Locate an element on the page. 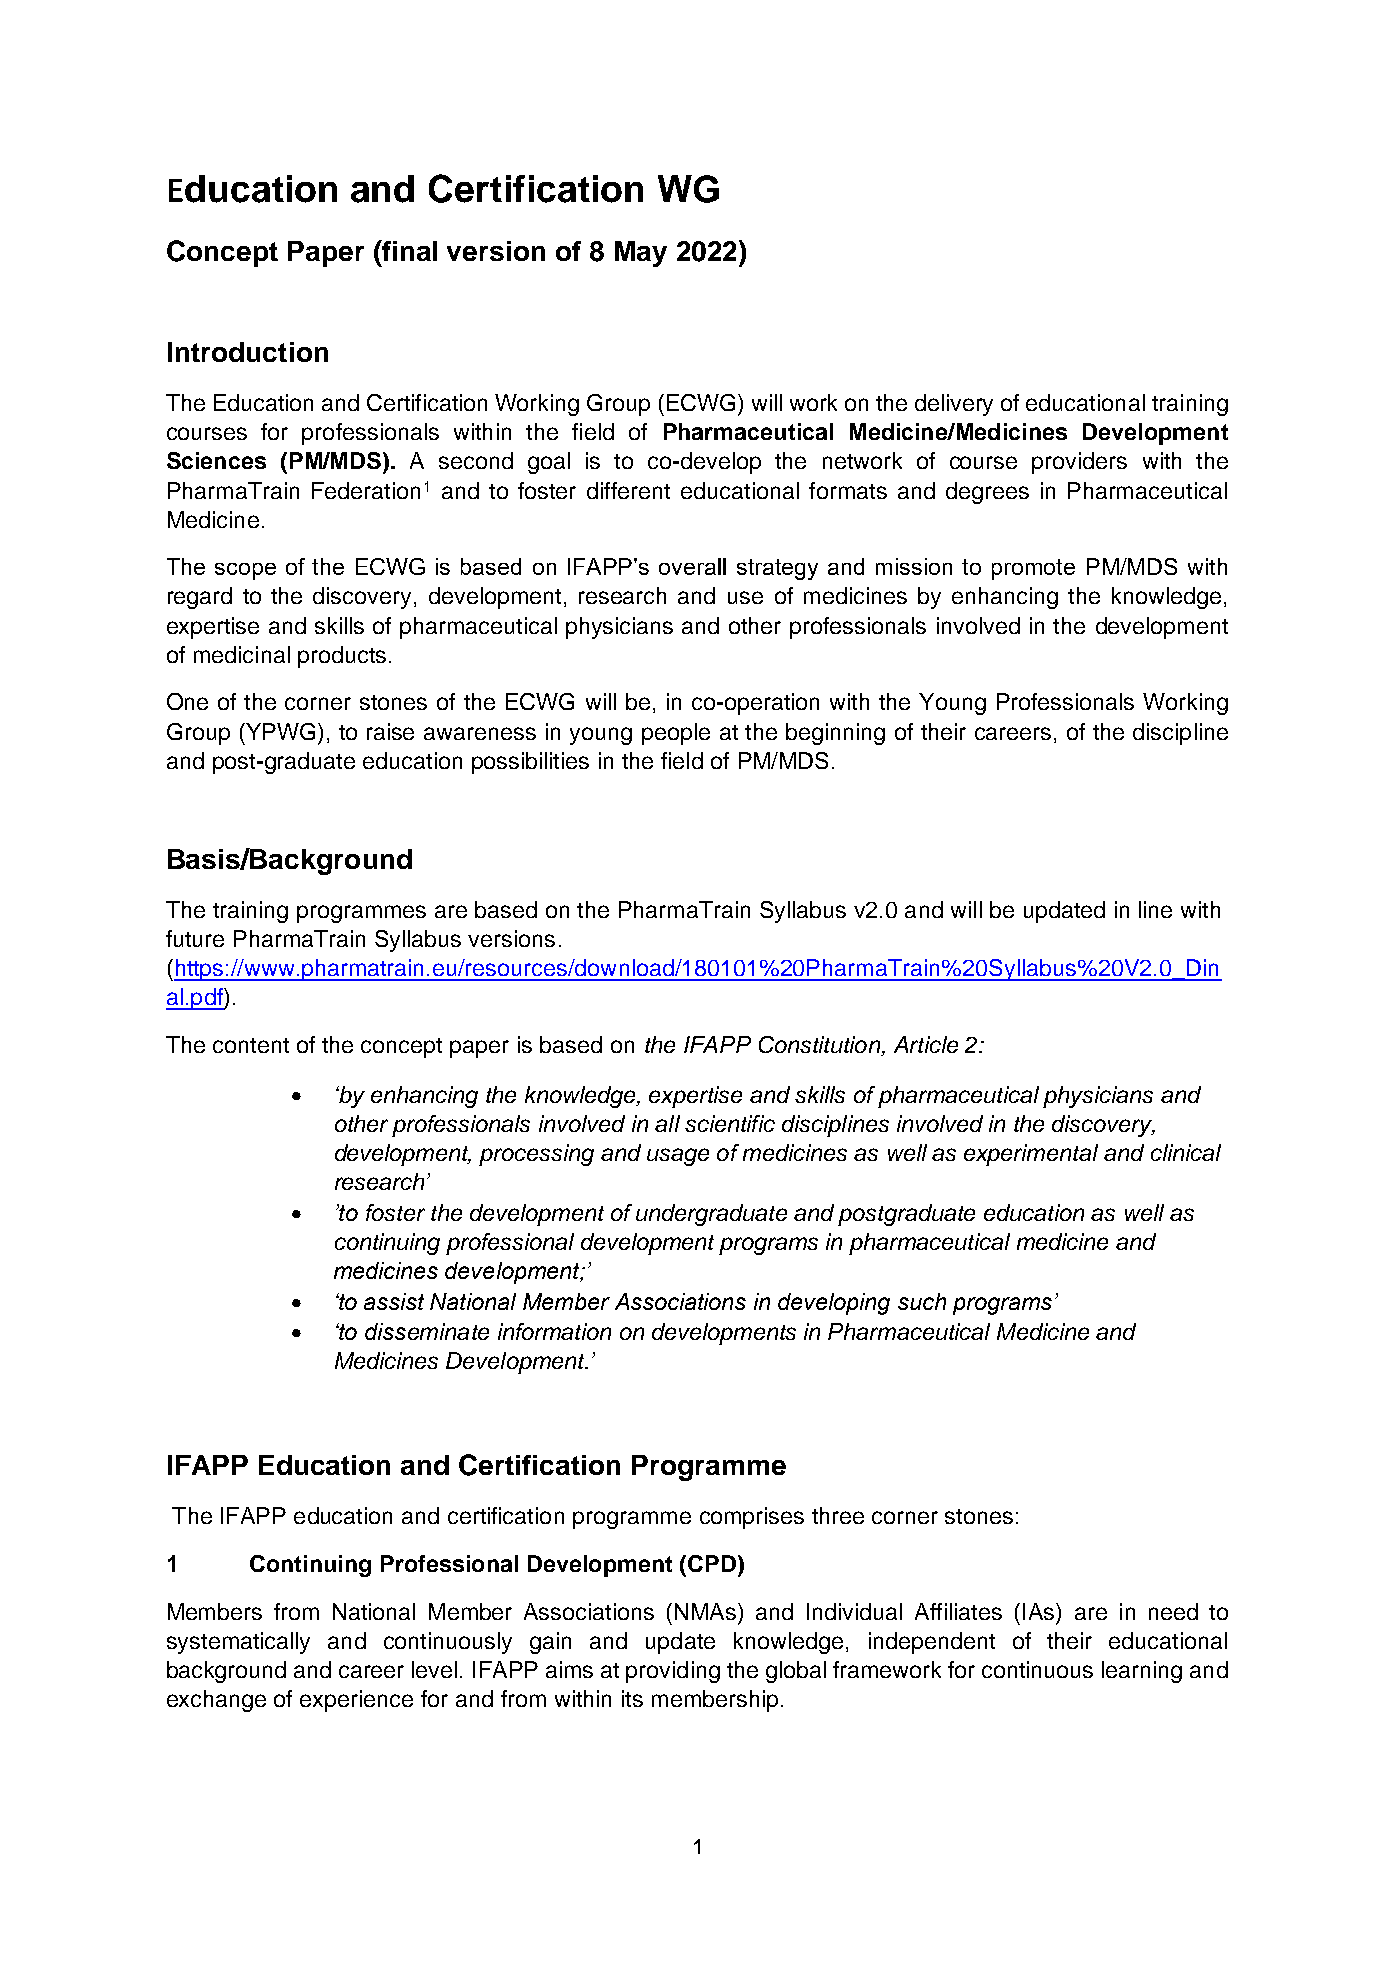 This image has width=1395, height=1973. such is located at coordinates (922, 1301).
